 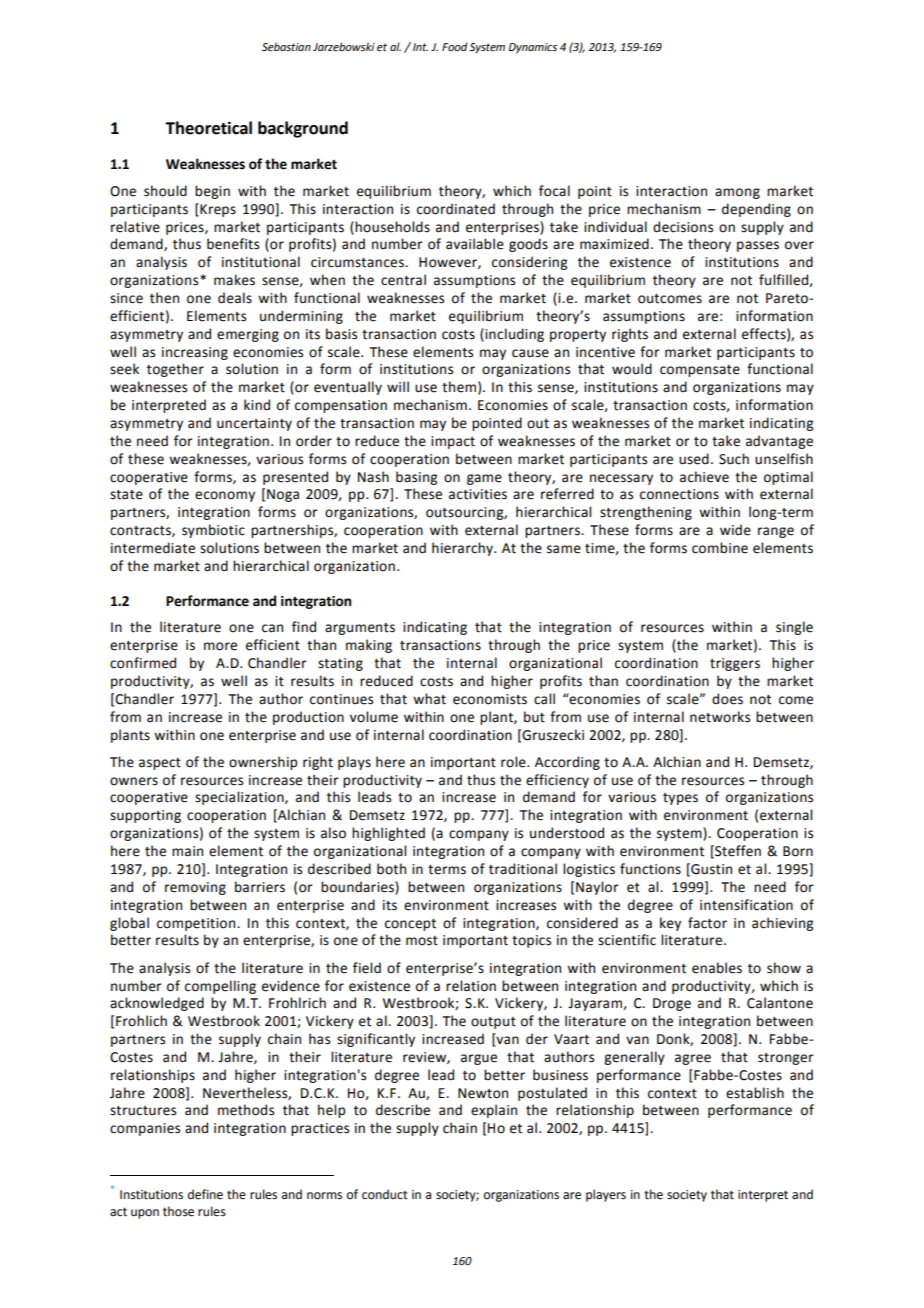 I want to click on deals, so click(x=235, y=298).
